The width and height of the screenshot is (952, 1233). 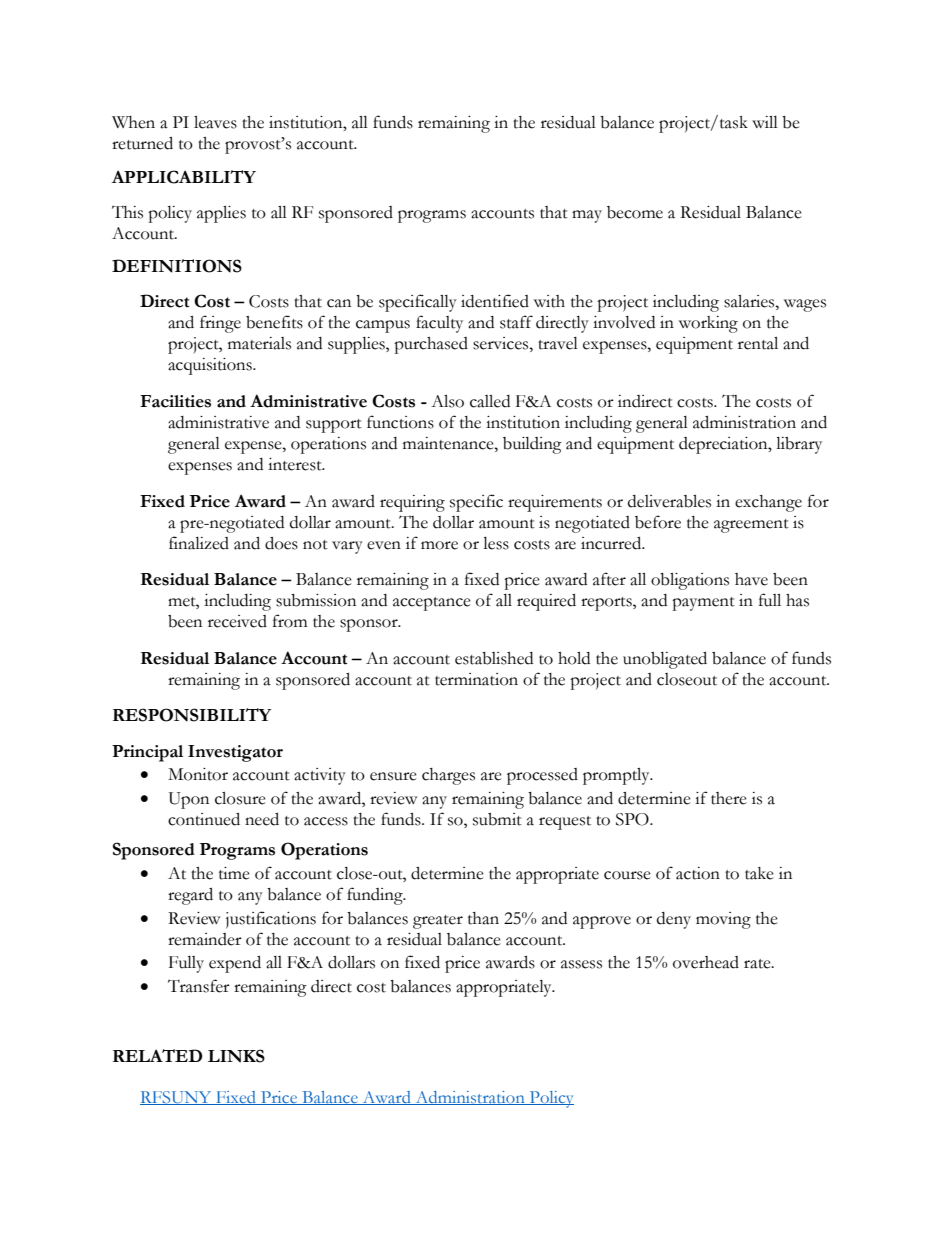 I want to click on leaves, so click(x=215, y=122).
